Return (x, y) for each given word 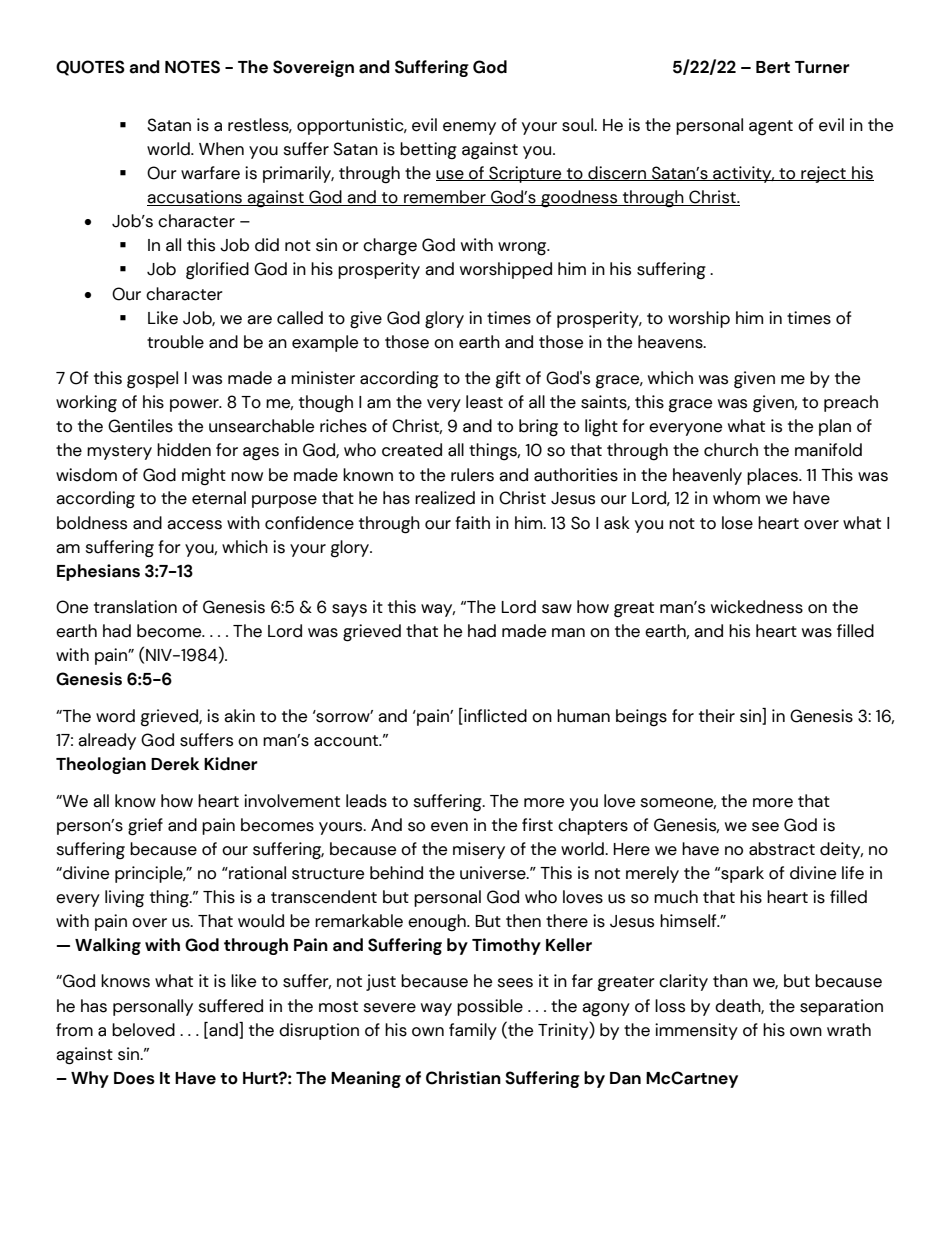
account (347, 741)
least (484, 402)
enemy (469, 128)
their (717, 716)
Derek (175, 764)
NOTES (192, 67)
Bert (773, 67)
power (195, 405)
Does (134, 1078)
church (731, 450)
